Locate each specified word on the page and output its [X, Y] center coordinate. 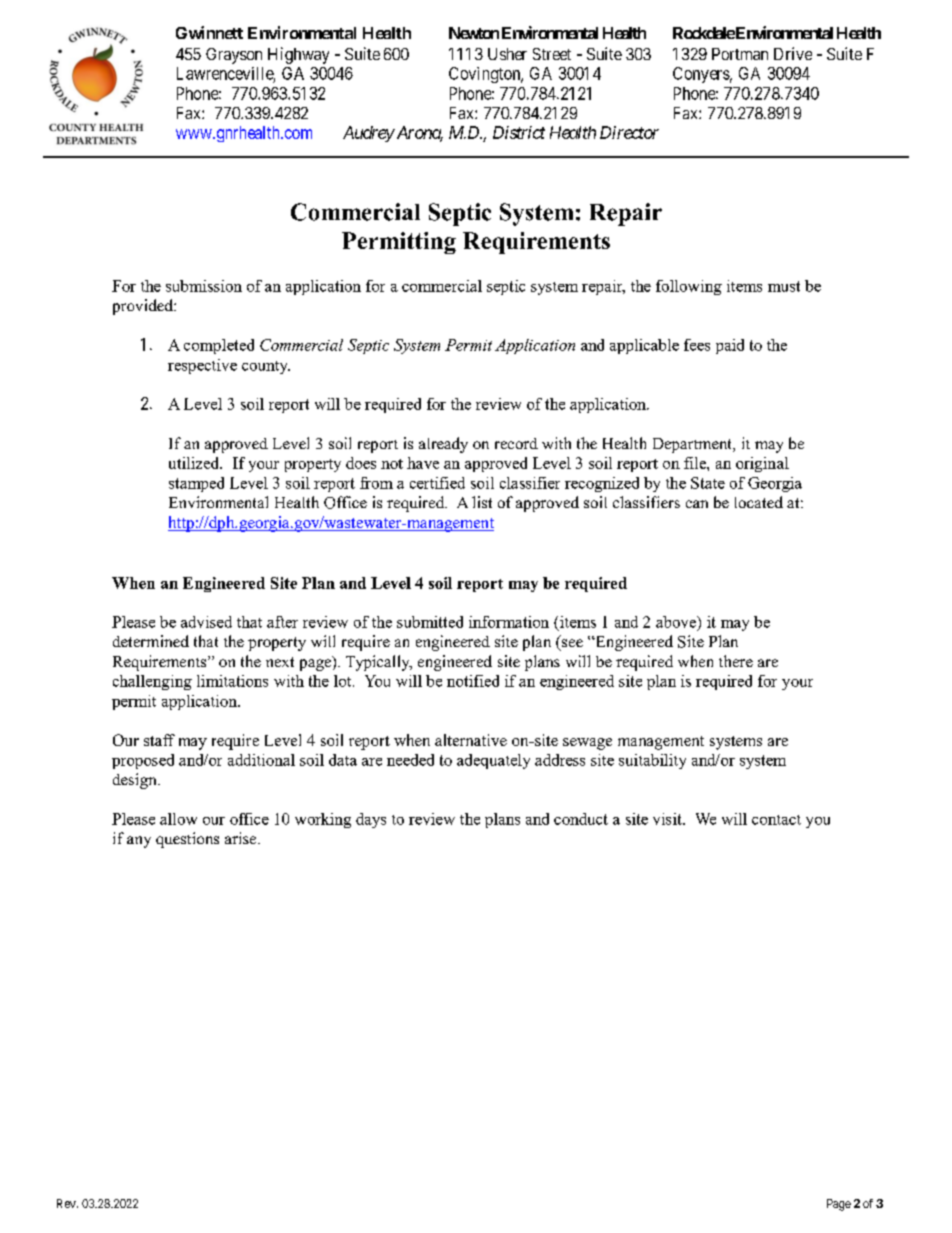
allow [178, 819]
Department [693, 445]
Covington [486, 75]
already [443, 445]
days [371, 820]
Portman [740, 54]
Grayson [234, 56]
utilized [195, 463]
